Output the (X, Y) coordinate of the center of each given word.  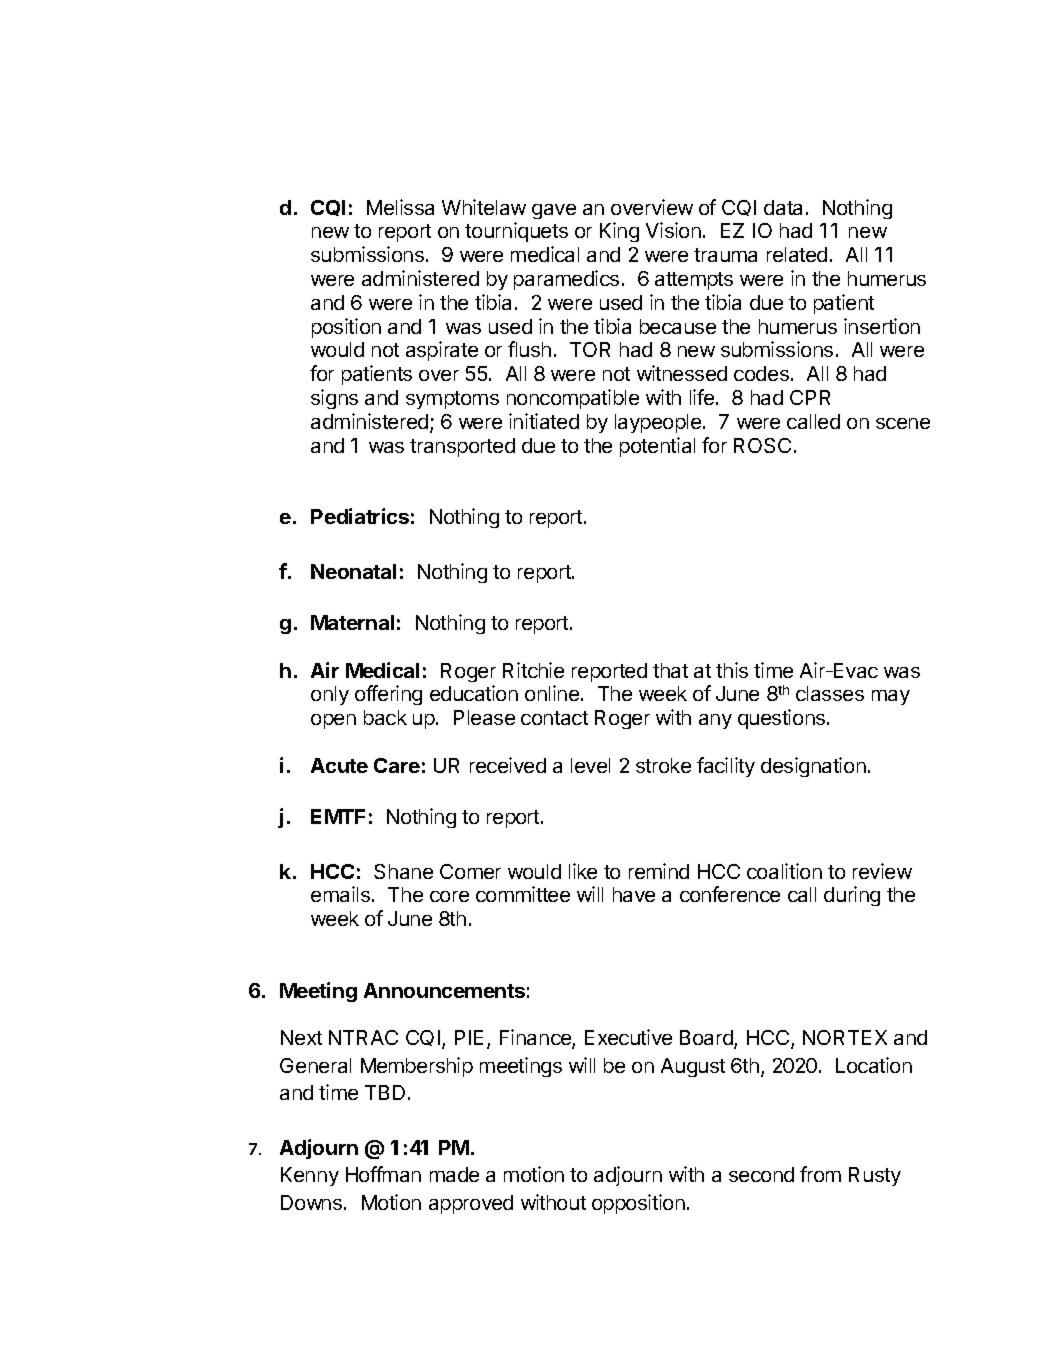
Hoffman (383, 1174)
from (820, 1174)
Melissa (400, 207)
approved (471, 1204)
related (797, 254)
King (619, 232)
